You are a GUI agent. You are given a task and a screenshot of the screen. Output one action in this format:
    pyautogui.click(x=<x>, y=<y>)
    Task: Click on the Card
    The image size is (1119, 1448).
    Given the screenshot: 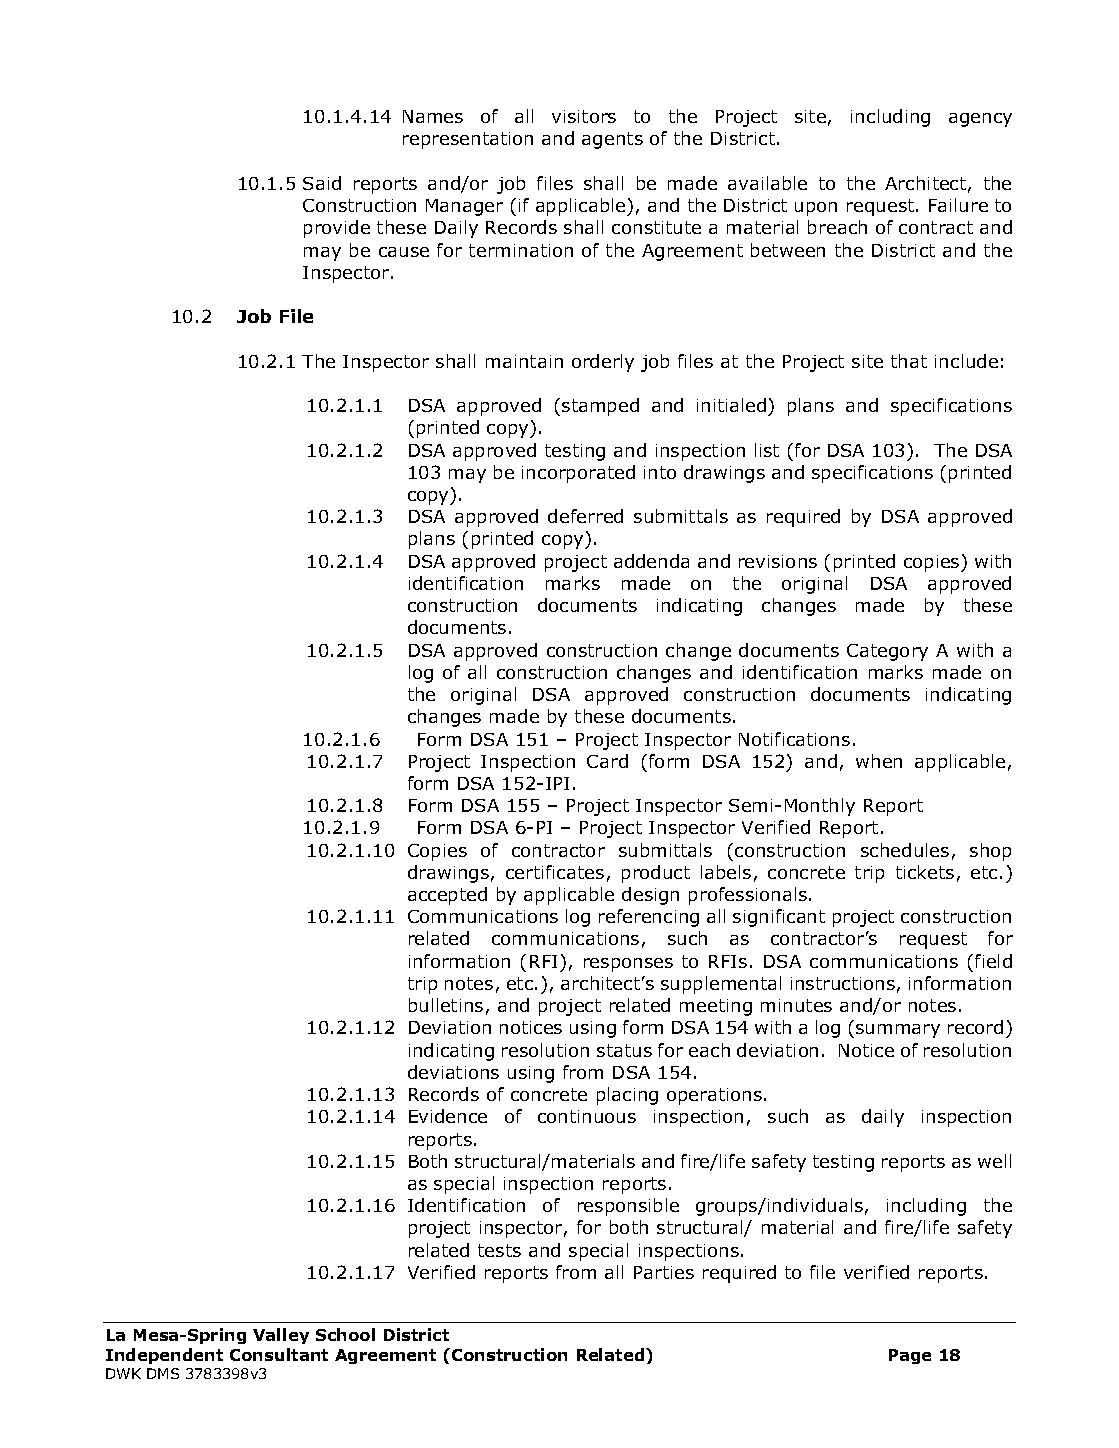 What is the action you would take?
    pyautogui.click(x=607, y=761)
